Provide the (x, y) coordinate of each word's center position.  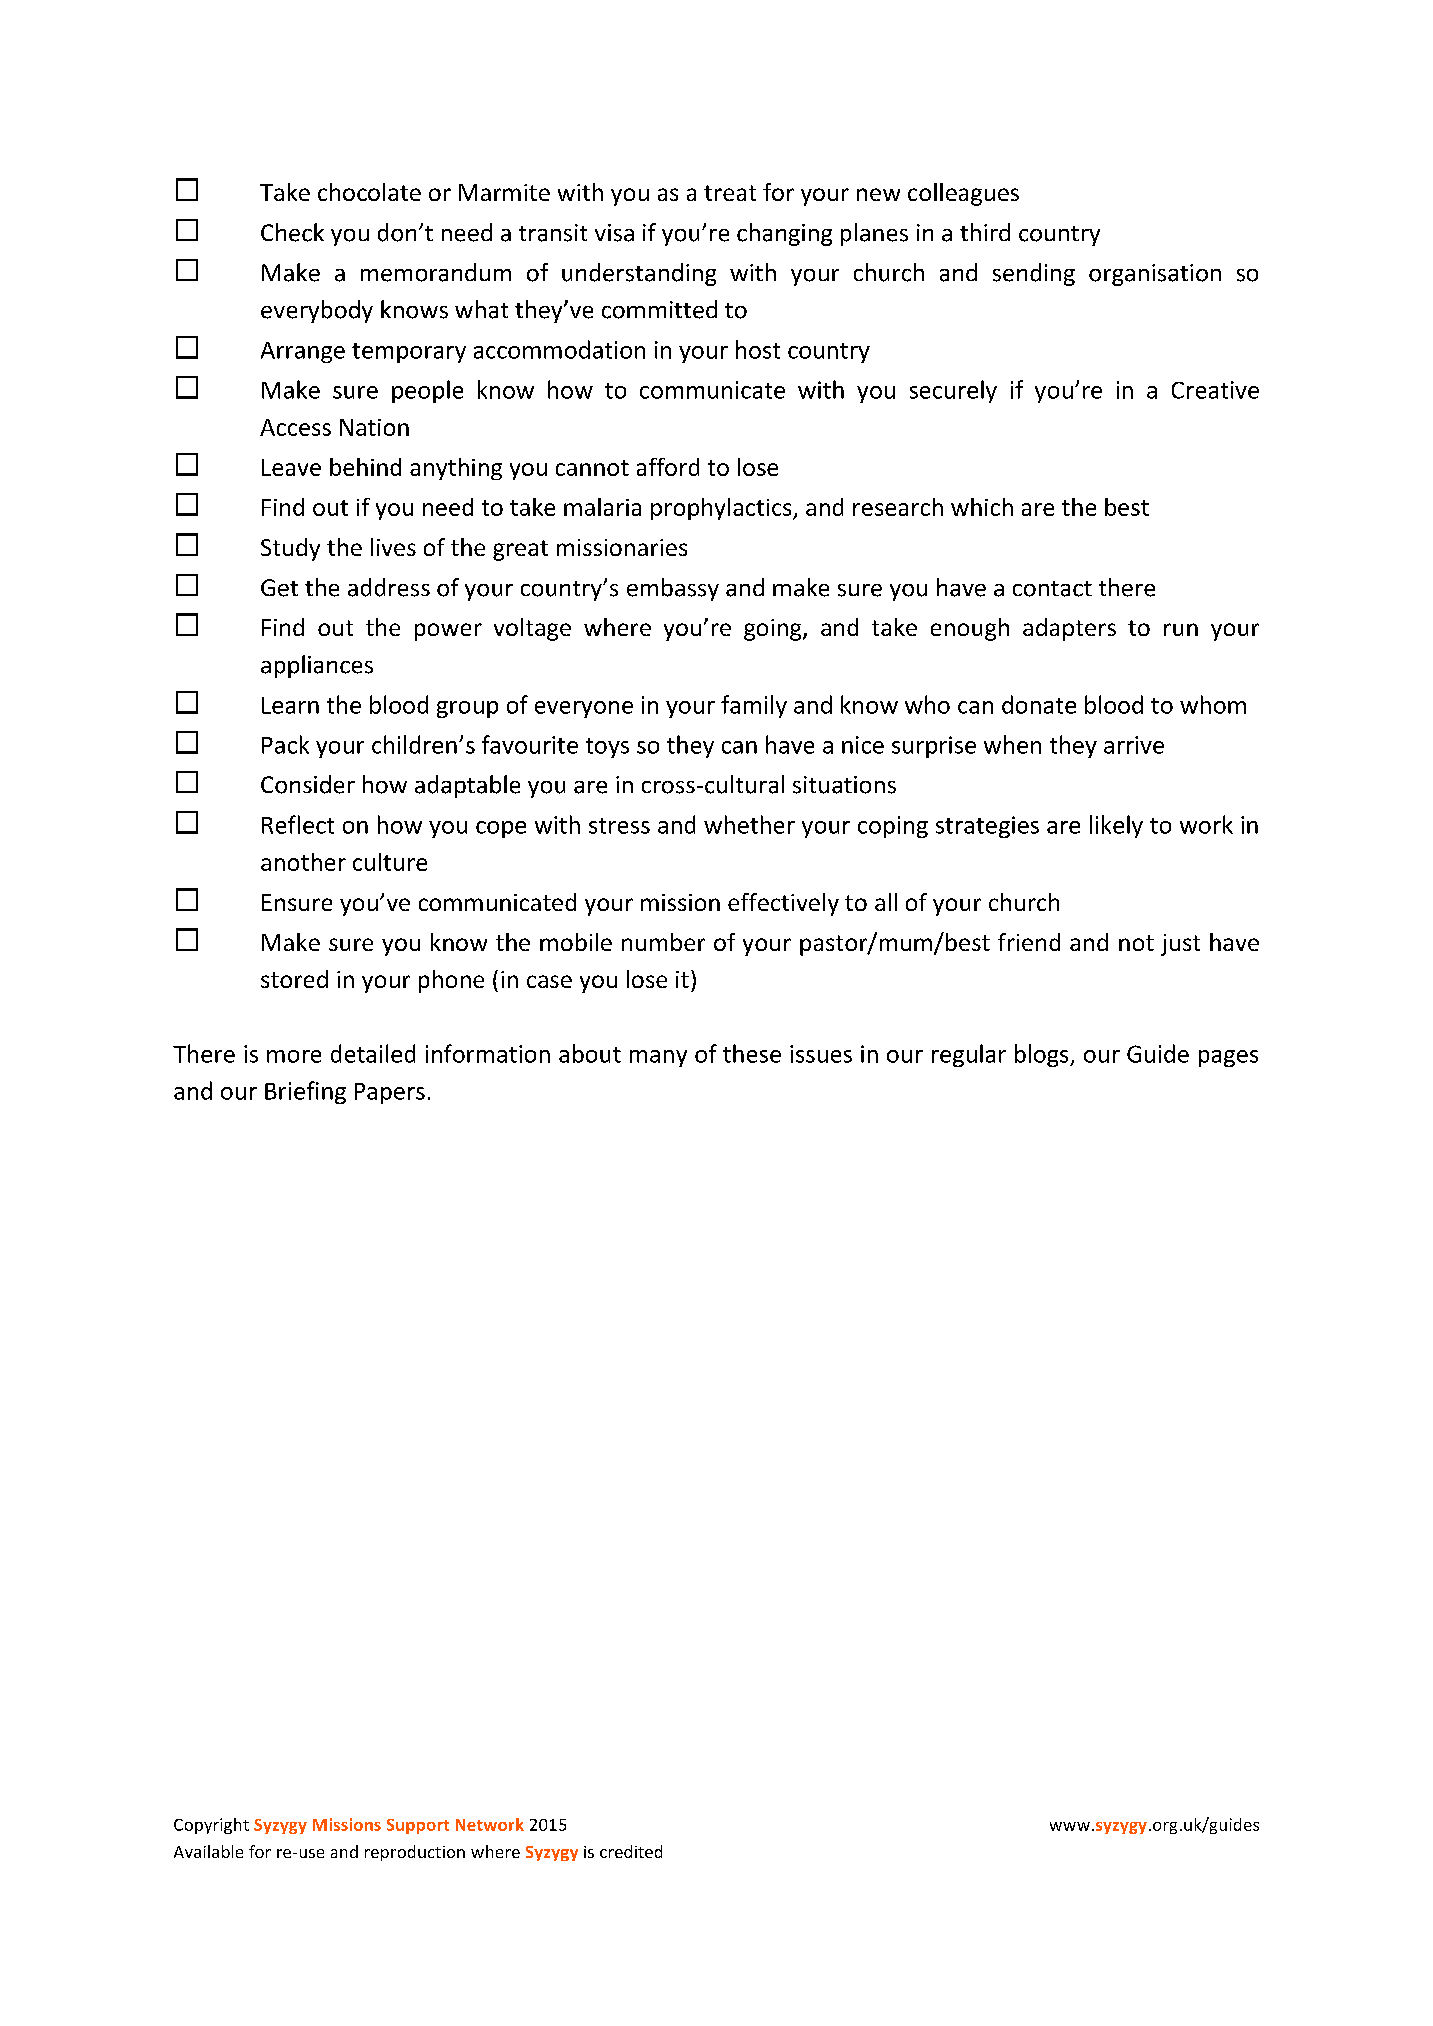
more (294, 1056)
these (752, 1053)
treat (730, 193)
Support (418, 1826)
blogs (1043, 1055)
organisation (1155, 275)
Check (292, 232)
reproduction (415, 1853)
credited (631, 1851)
